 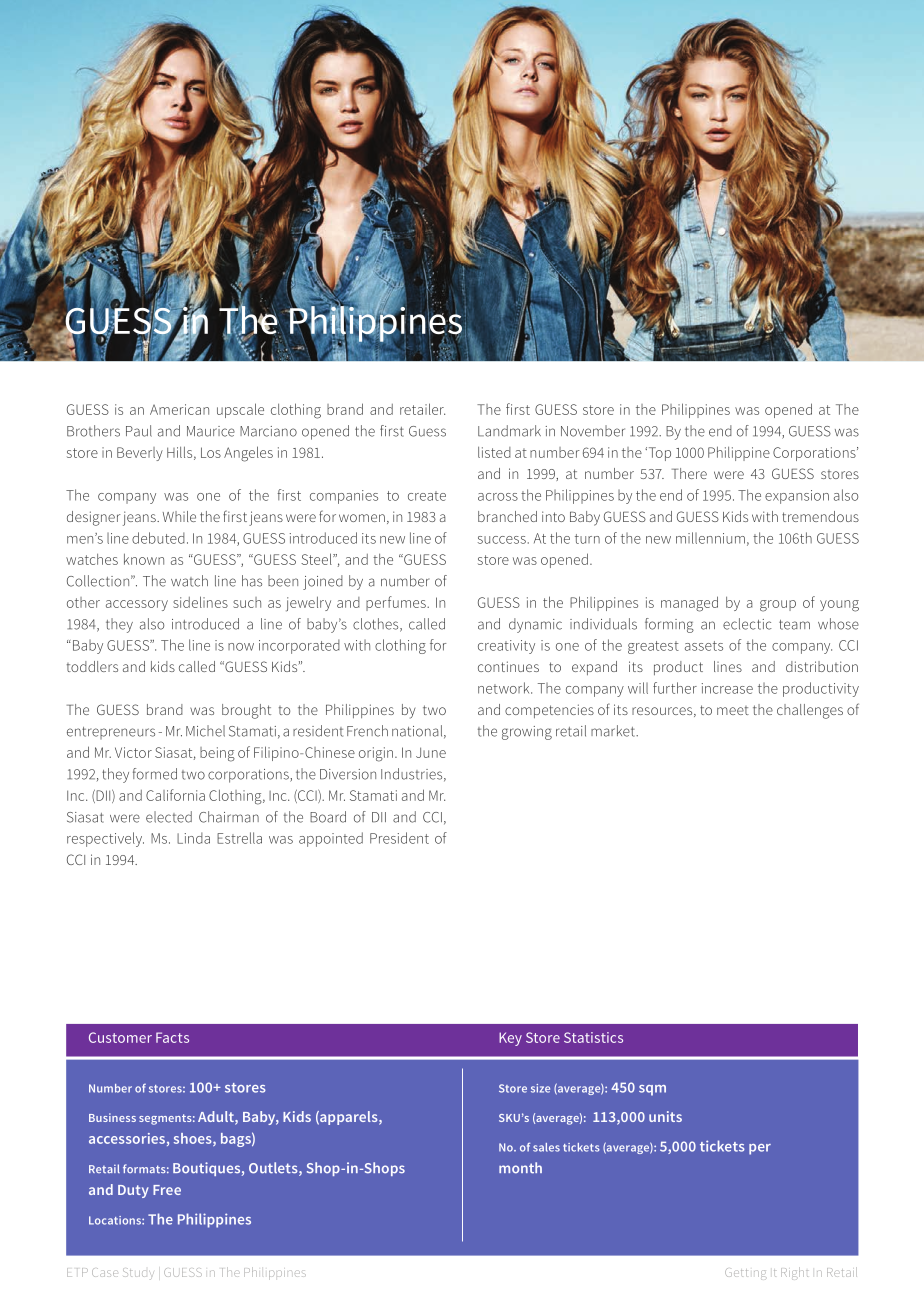 I want to click on month, so click(x=520, y=1168).
